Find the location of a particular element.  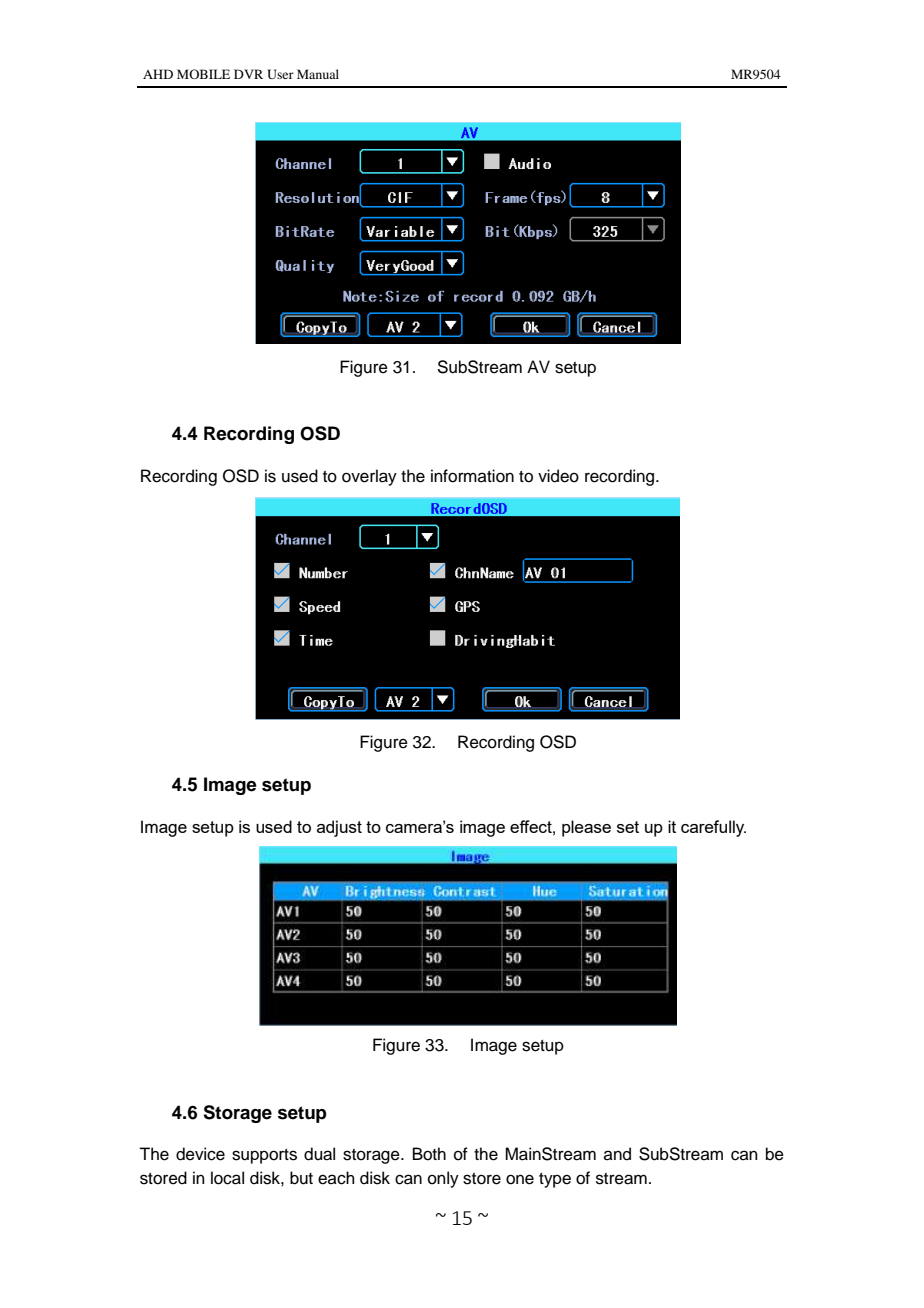

MOBILE is located at coordinates (203, 74).
